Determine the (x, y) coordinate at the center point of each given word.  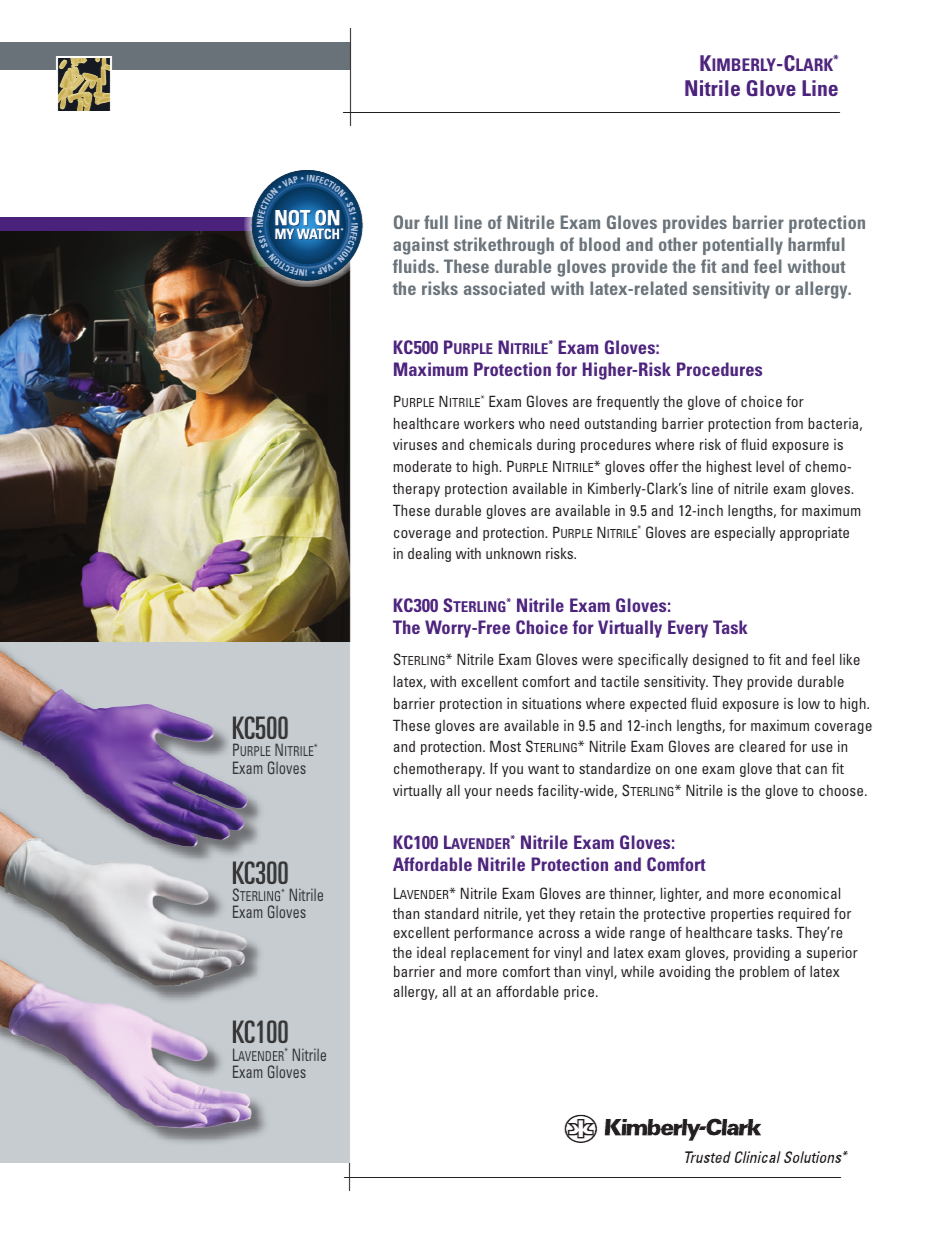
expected (658, 704)
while (637, 971)
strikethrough (504, 246)
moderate (423, 466)
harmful (816, 244)
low (809, 703)
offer (664, 466)
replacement (490, 954)
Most (505, 746)
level (770, 466)
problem (764, 972)
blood (599, 244)
